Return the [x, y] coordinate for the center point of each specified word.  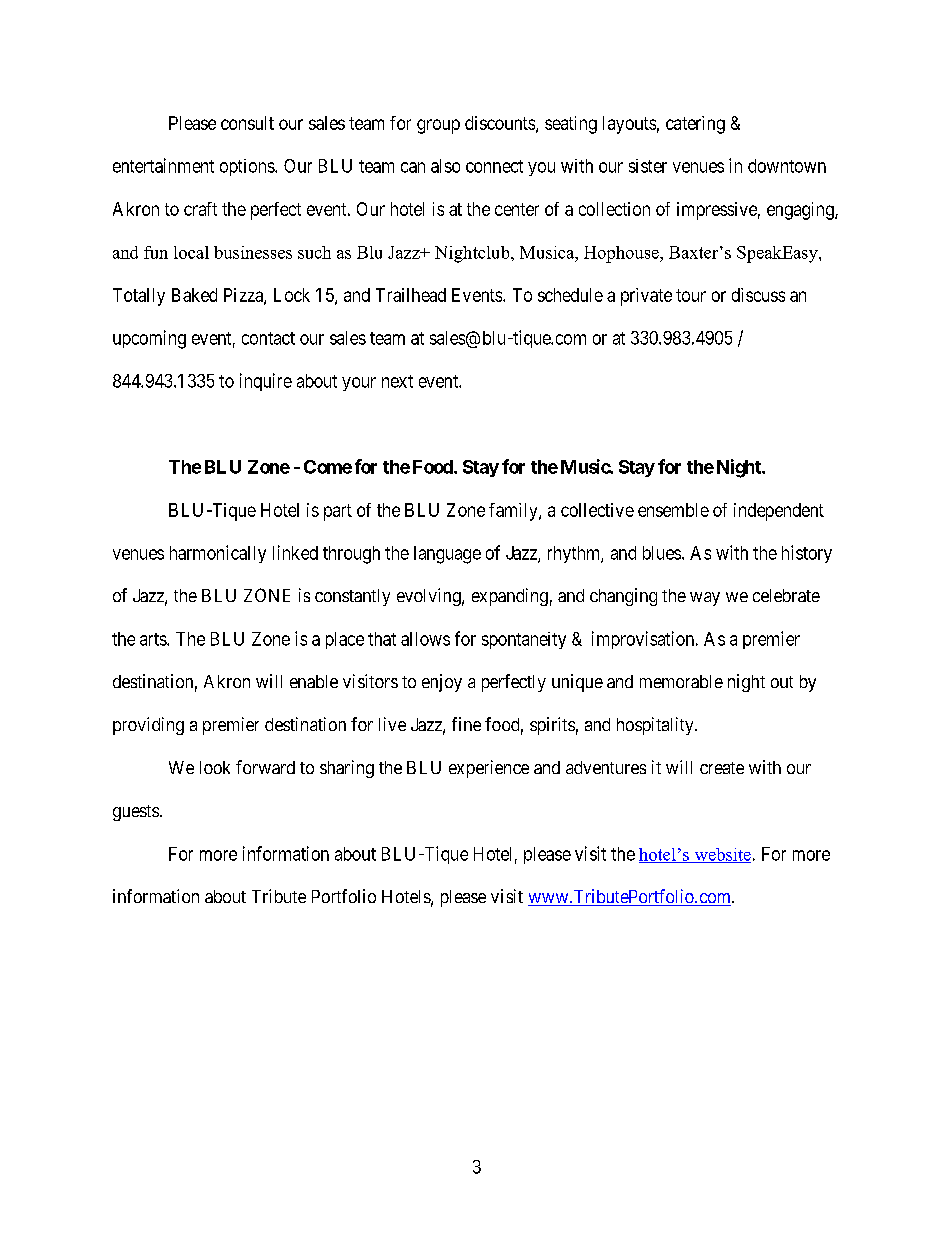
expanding [510, 597]
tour [691, 295]
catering [695, 125]
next [397, 381]
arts [154, 639]
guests [136, 813]
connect [494, 166]
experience [489, 769]
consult [247, 123]
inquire [266, 382]
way [705, 599]
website [721, 855]
